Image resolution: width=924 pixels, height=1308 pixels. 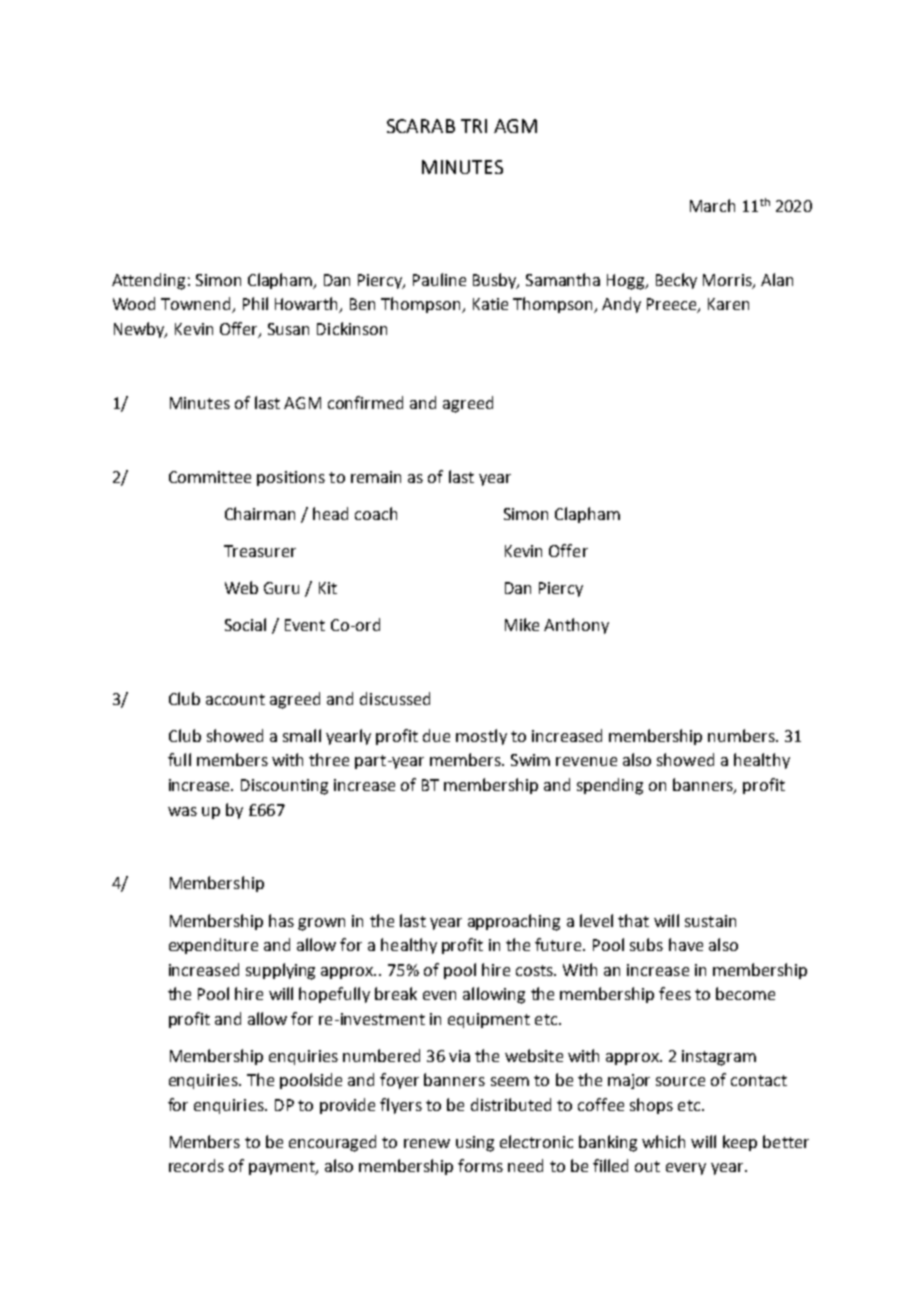 What do you see at coordinates (196, 1165) in the screenshot?
I see `records` at bounding box center [196, 1165].
